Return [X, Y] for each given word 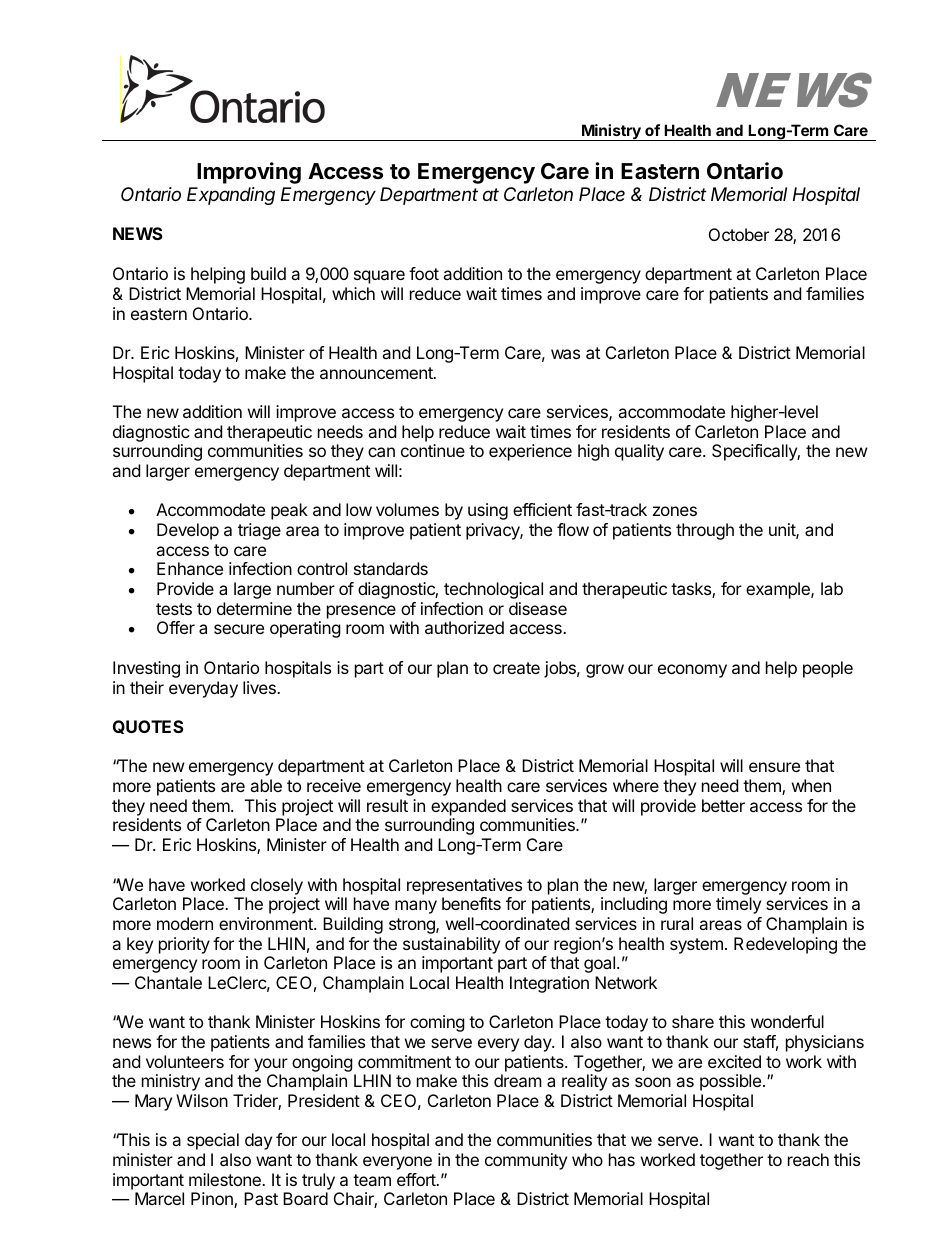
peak [289, 511]
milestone [226, 1179]
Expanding [231, 196]
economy [692, 671]
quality [639, 452]
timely [738, 905]
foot [424, 273]
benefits [471, 903]
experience [530, 452]
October [739, 234]
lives [260, 687]
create [516, 668]
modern [185, 923]
